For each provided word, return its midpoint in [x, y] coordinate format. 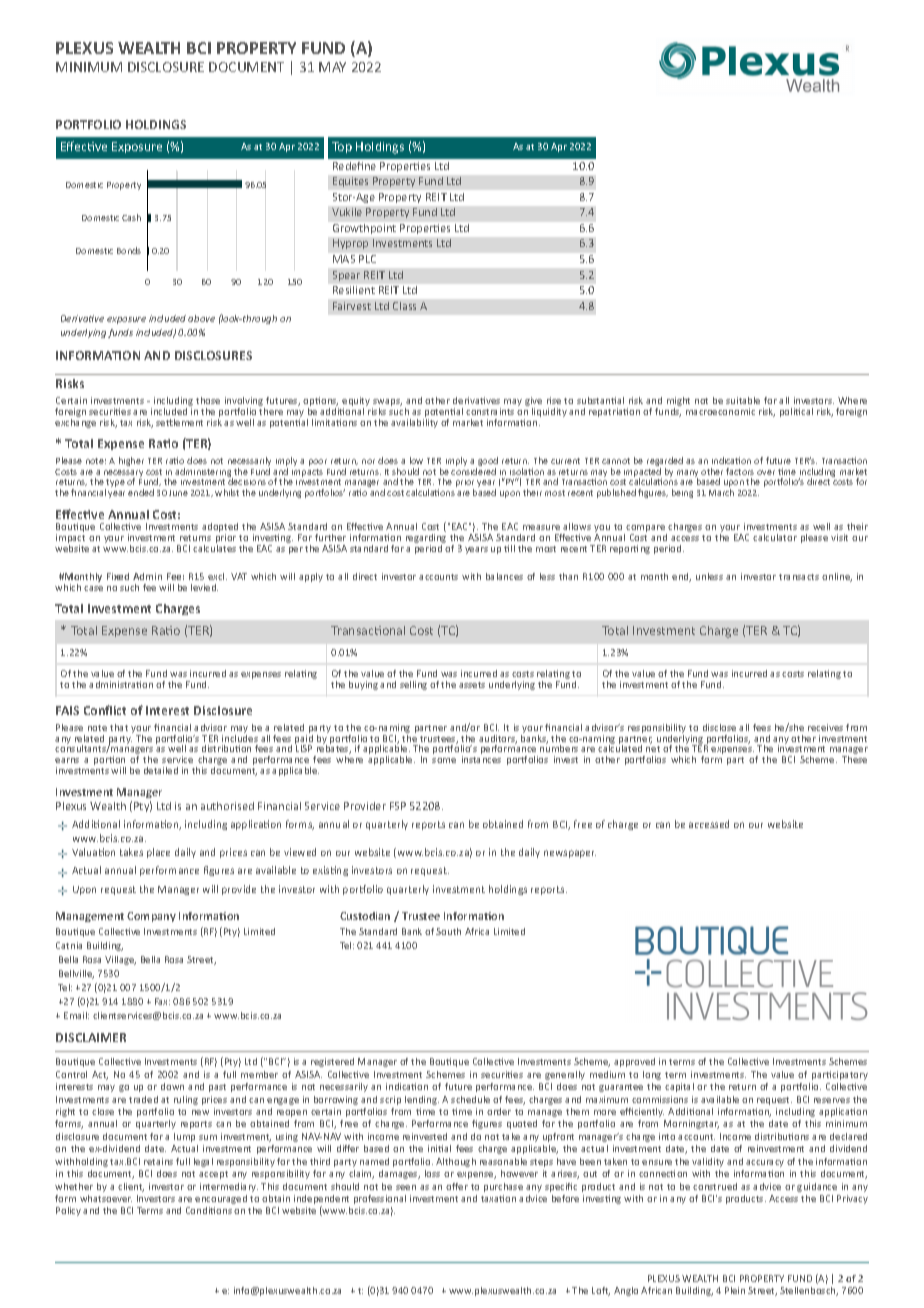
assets [472, 685]
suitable [743, 400]
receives [825, 727]
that [119, 727]
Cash [131, 217]
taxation [498, 1198]
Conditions [209, 1210]
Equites [350, 182]
